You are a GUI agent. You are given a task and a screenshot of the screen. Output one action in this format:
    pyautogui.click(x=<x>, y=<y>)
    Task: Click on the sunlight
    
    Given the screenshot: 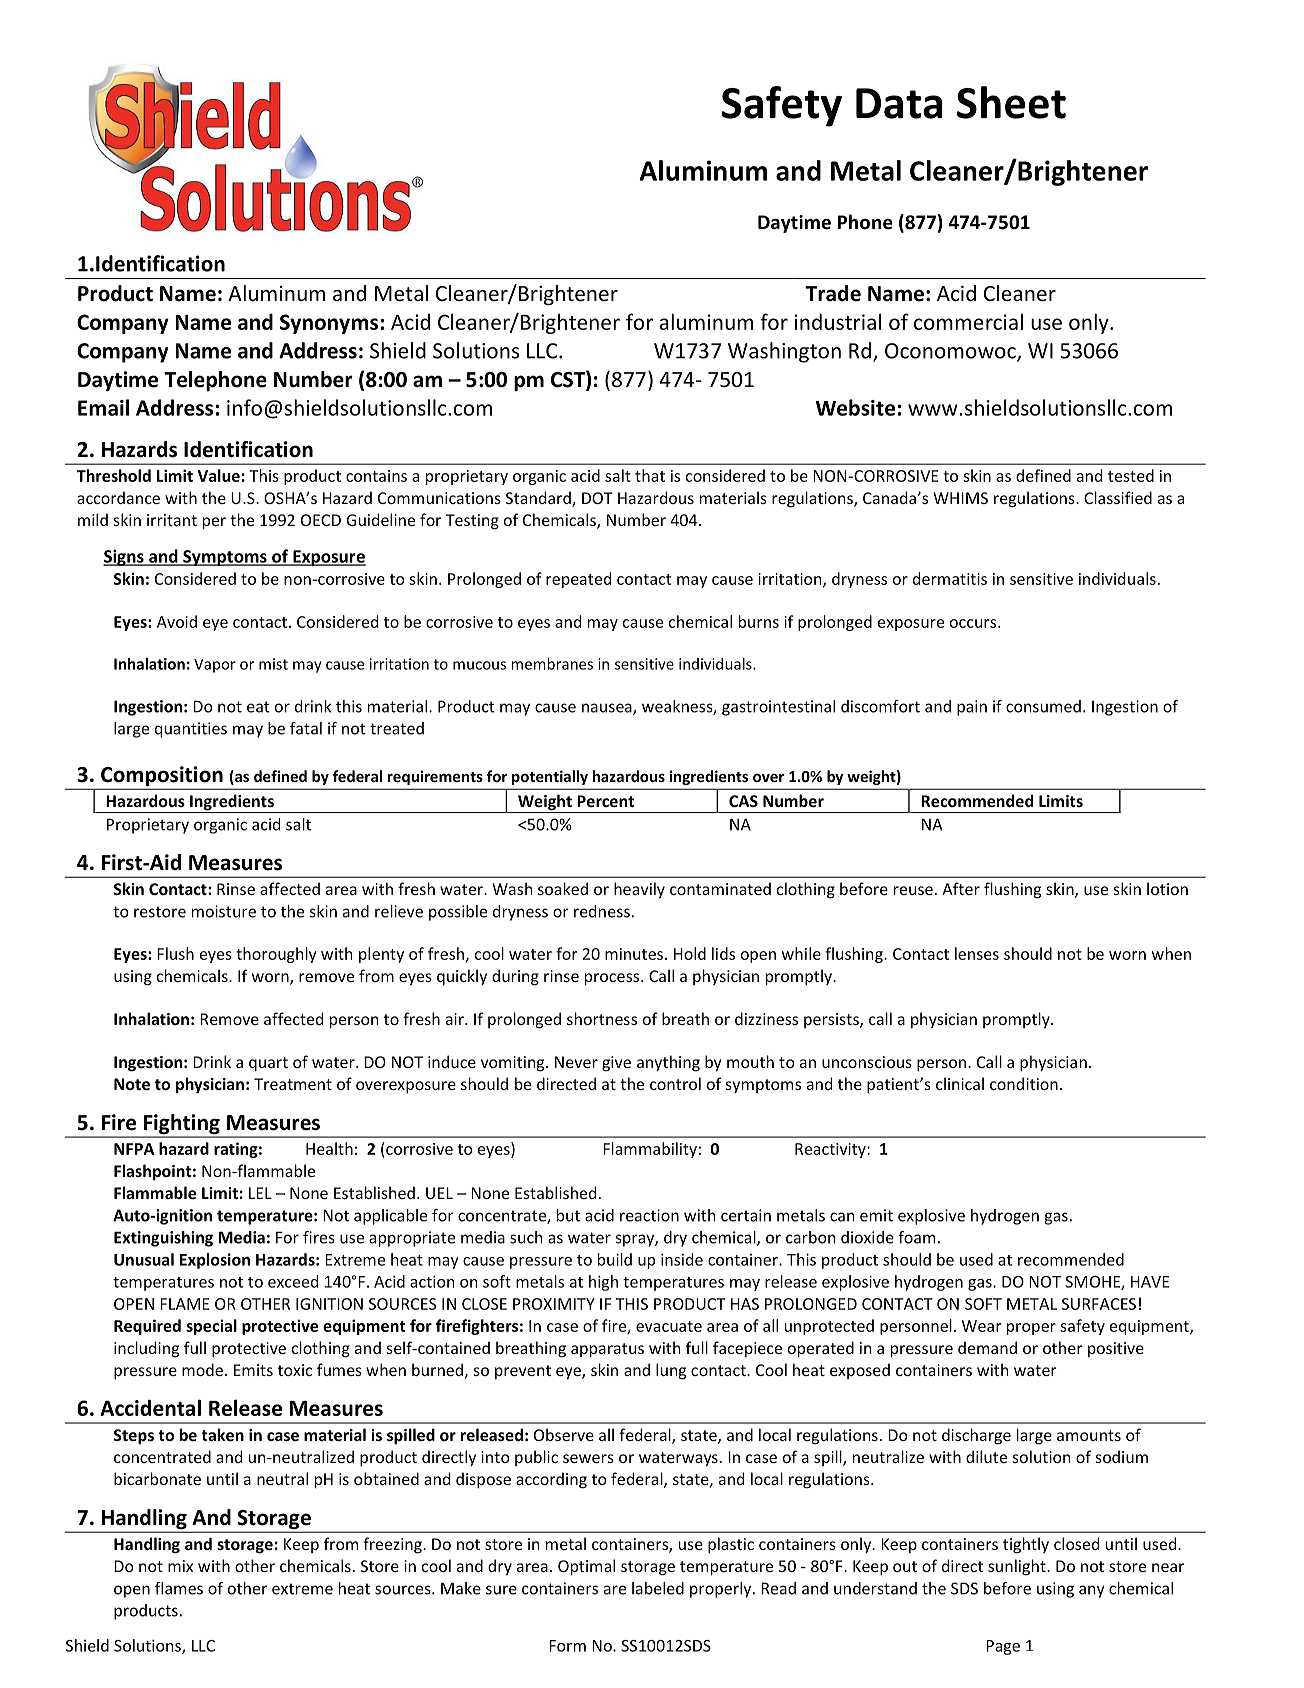 What is the action you would take?
    pyautogui.click(x=1018, y=1567)
